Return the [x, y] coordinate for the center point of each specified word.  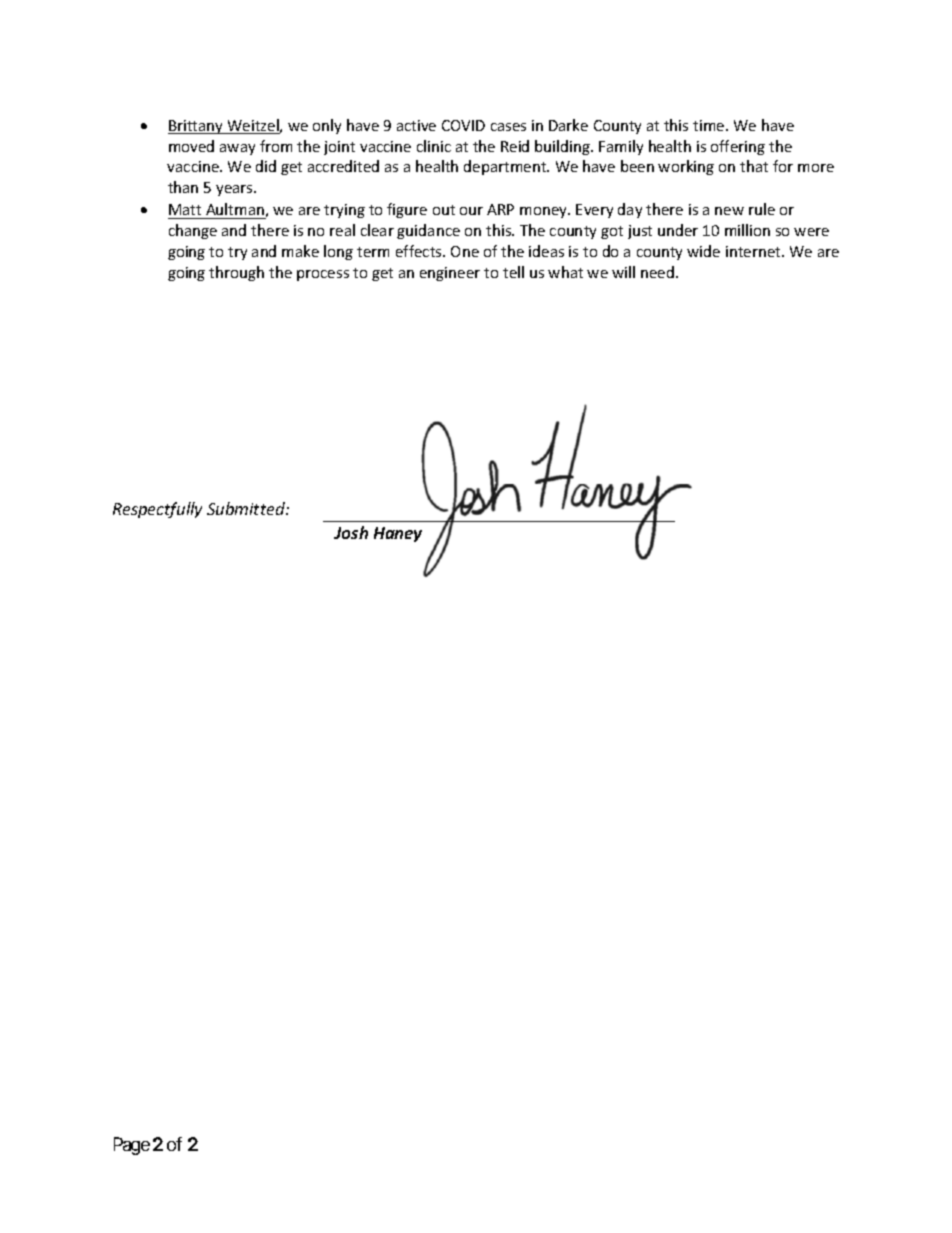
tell [513, 272]
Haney [398, 534]
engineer [450, 274]
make [300, 251]
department [506, 167]
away [237, 149]
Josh [351, 532]
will [623, 272]
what [565, 272]
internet [754, 251]
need [659, 272]
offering [738, 147]
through [236, 273]
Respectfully [157, 510]
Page [132, 1146]
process [323, 275]
